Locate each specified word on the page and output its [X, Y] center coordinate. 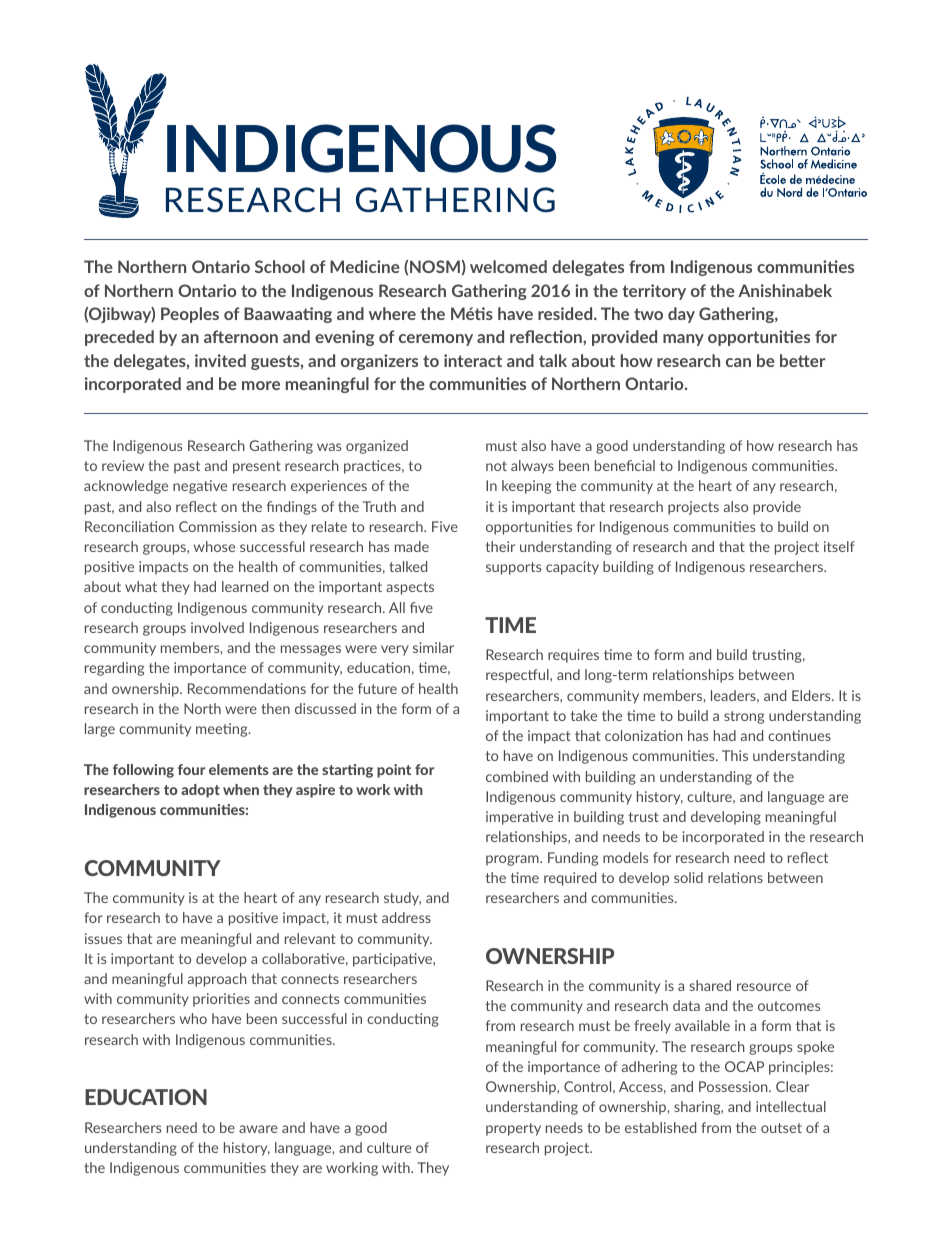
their [500, 546]
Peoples [190, 315]
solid [688, 877]
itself [839, 546]
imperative [519, 818]
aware [258, 1129]
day [681, 315]
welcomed [508, 266]
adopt [200, 791]
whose [214, 546]
